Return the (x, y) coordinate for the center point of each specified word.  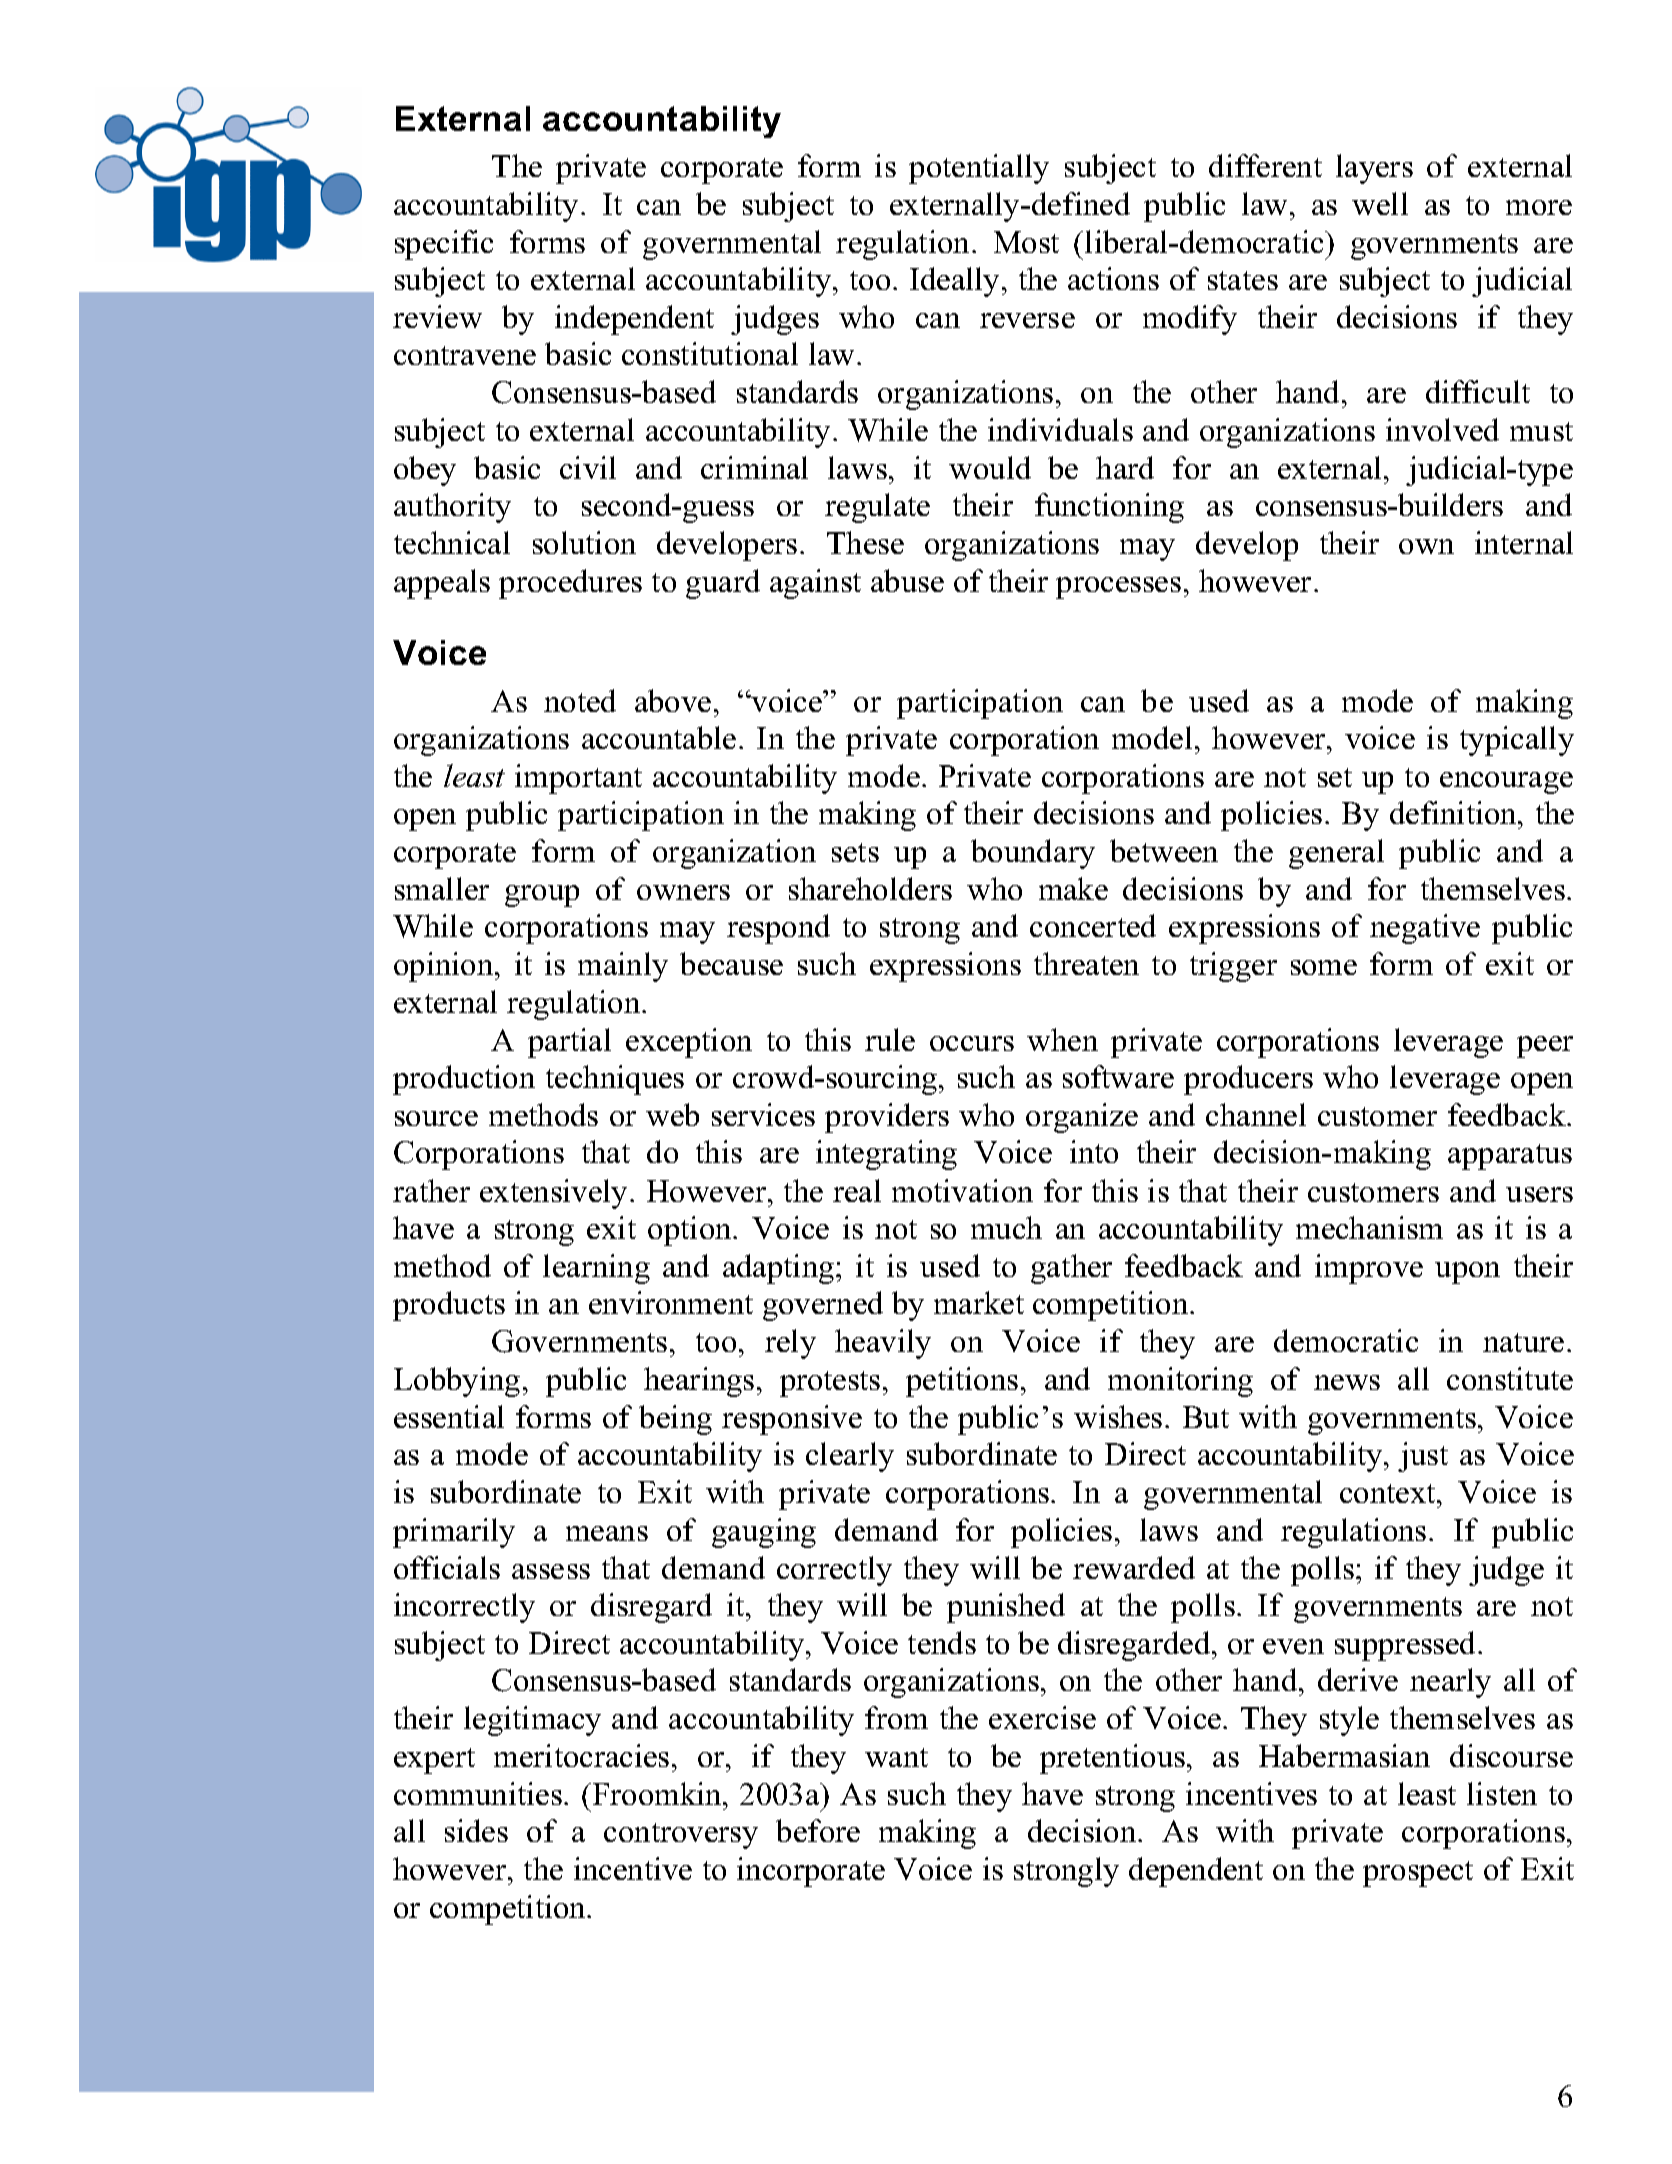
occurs (972, 1043)
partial (569, 1043)
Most (1026, 242)
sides (476, 1830)
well (1380, 203)
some (1324, 967)
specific (444, 245)
